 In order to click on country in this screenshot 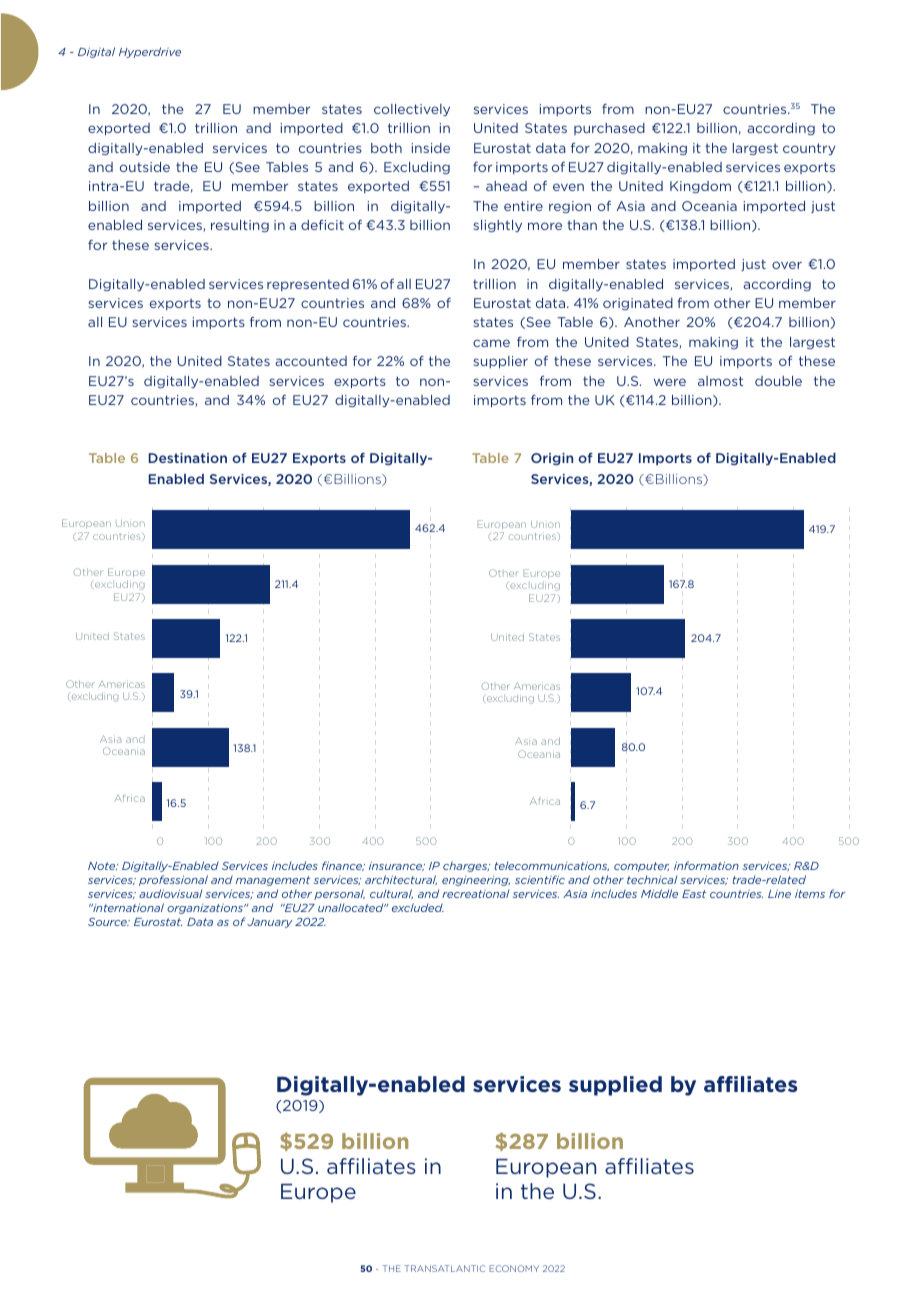, I will do `click(809, 149)`.
